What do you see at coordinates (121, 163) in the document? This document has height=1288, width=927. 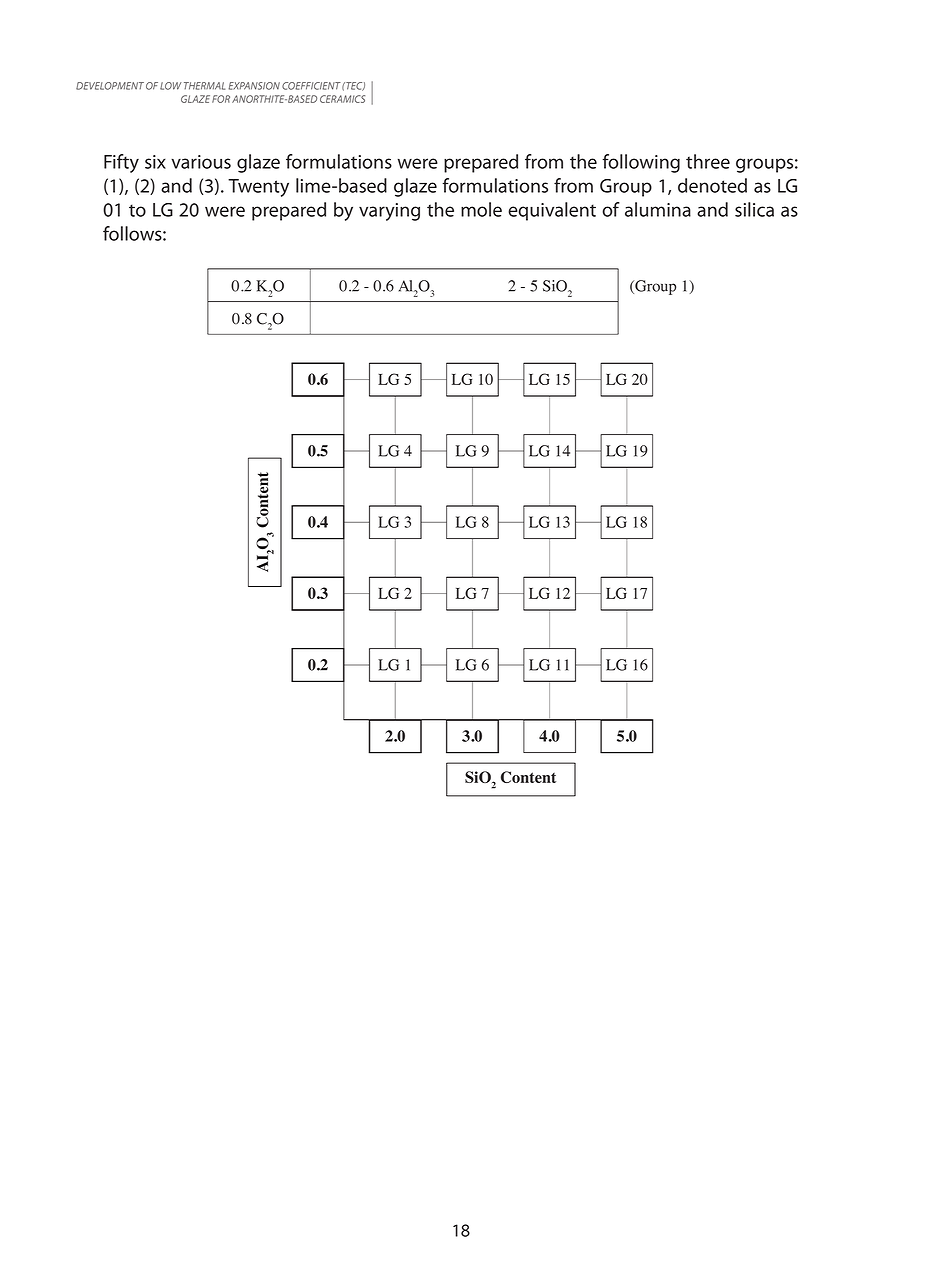 I see `Fifty` at bounding box center [121, 163].
